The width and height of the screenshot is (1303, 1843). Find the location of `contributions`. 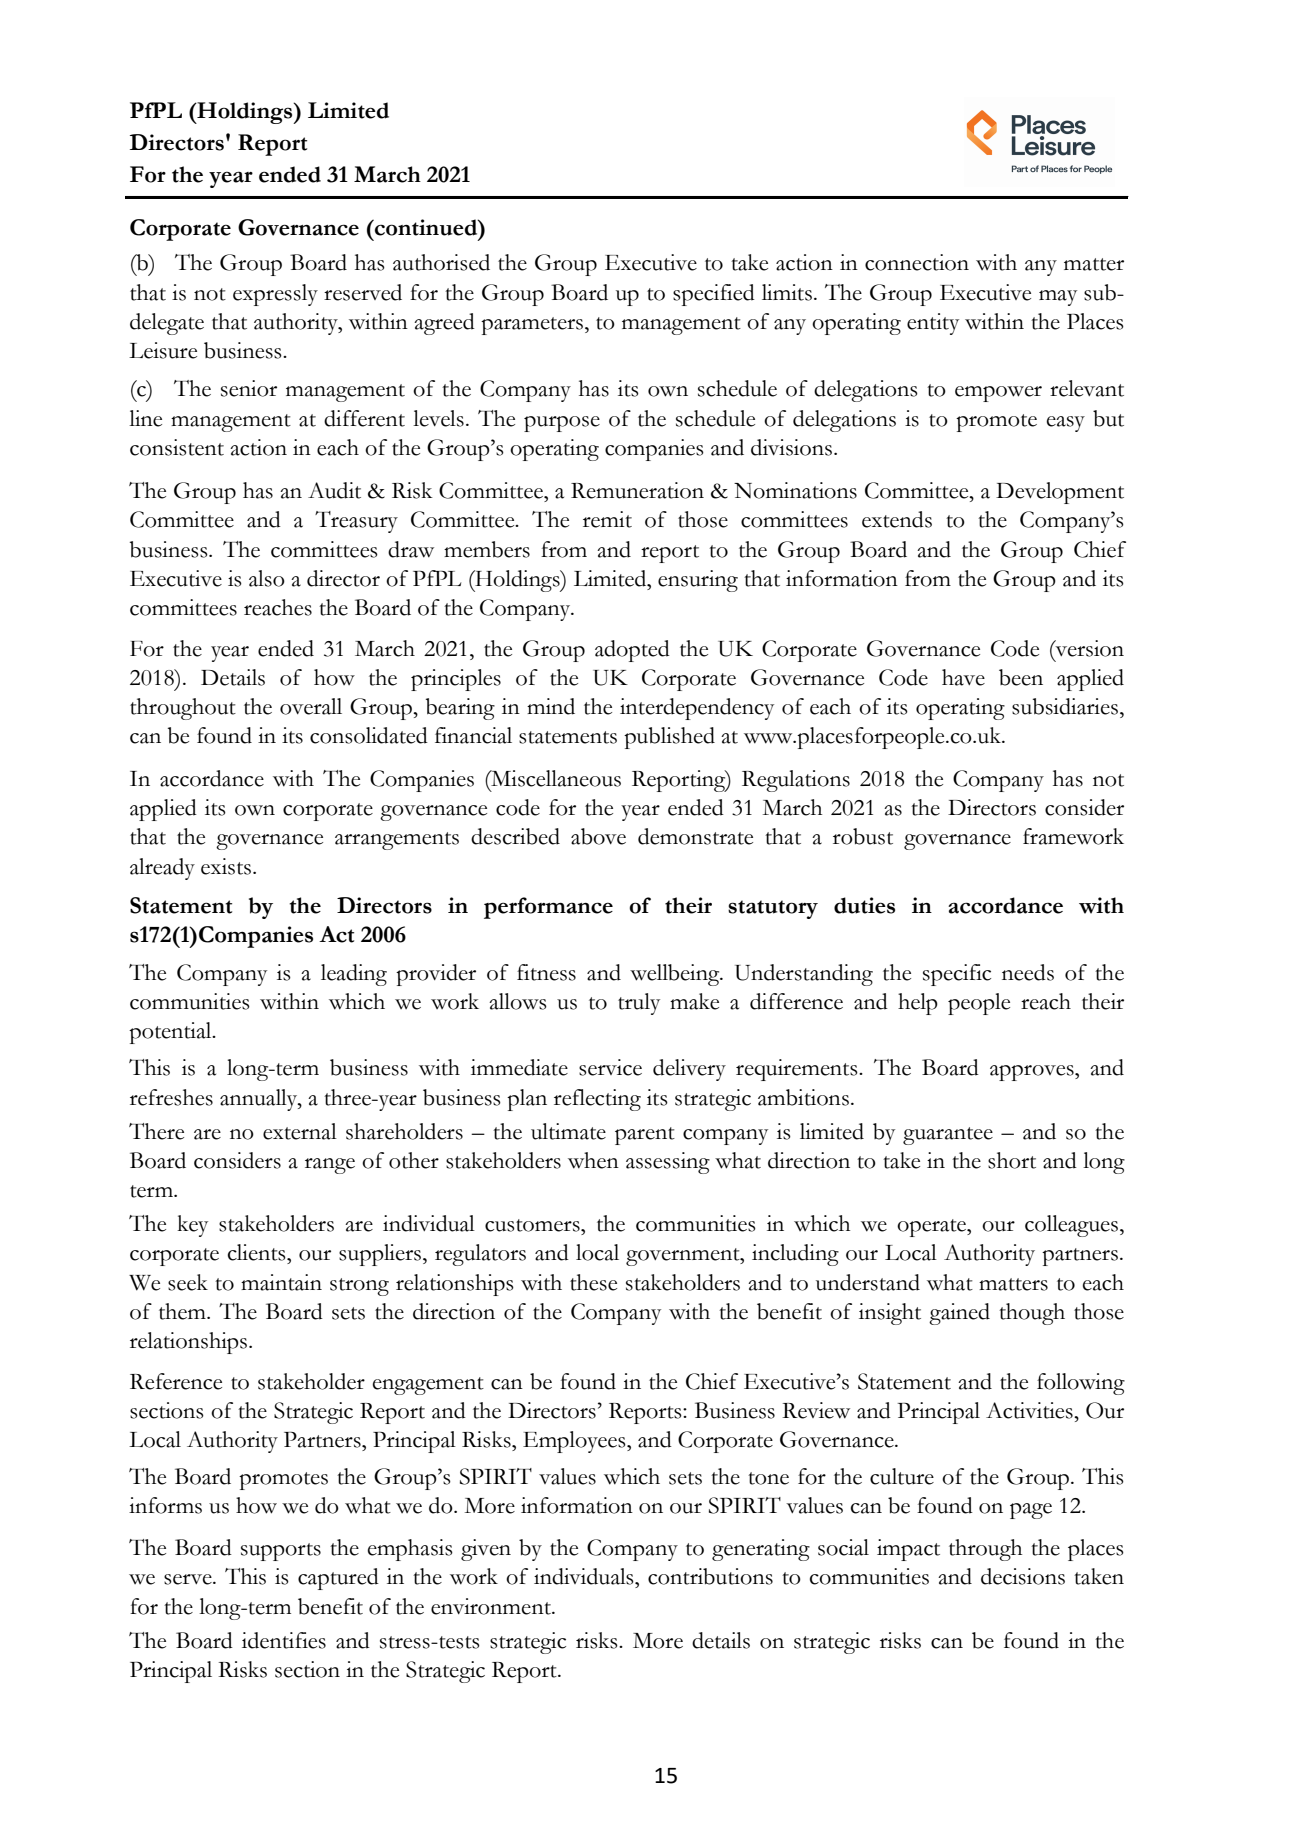

contributions is located at coordinates (710, 1576).
